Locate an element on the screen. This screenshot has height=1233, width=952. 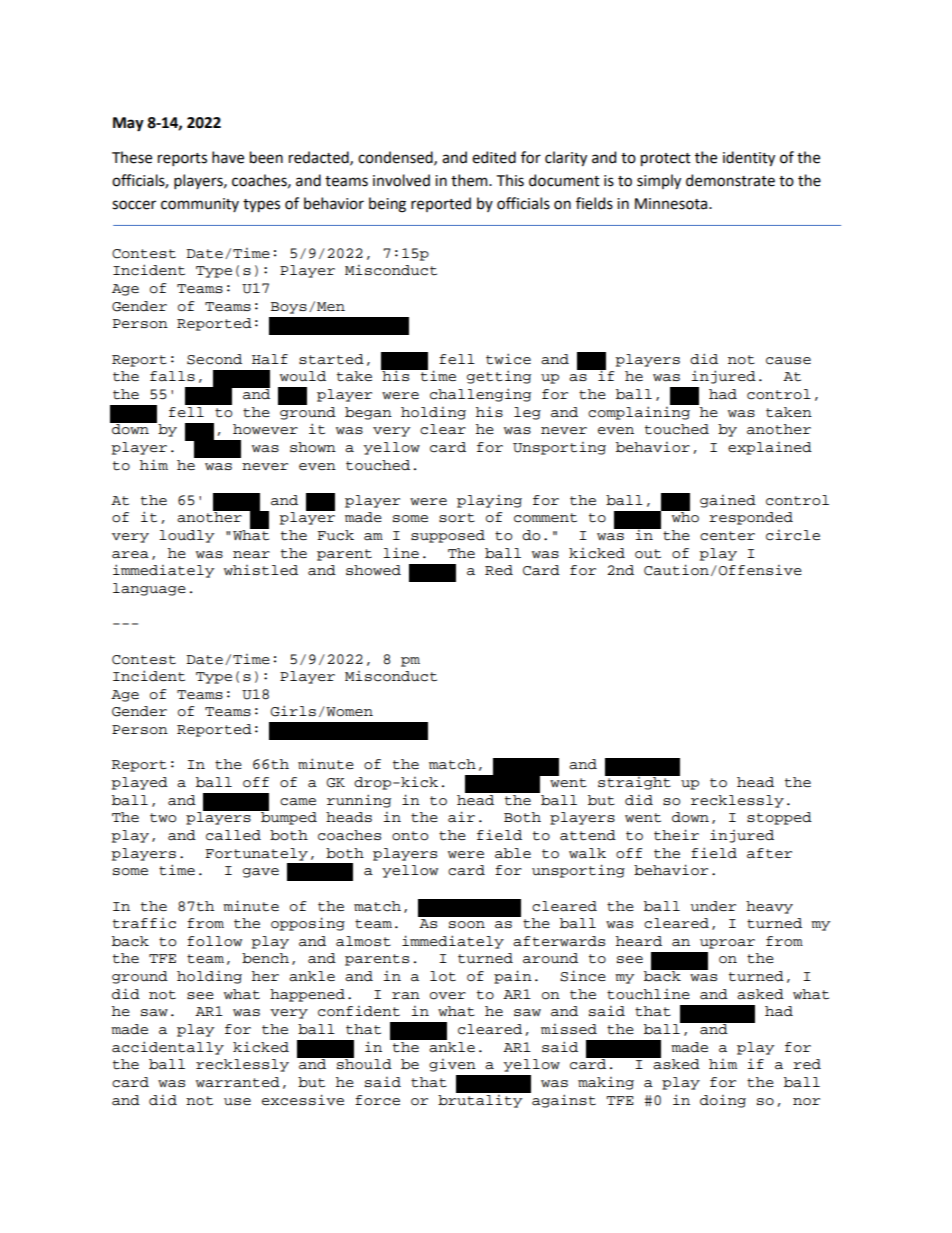
cause is located at coordinates (788, 361).
